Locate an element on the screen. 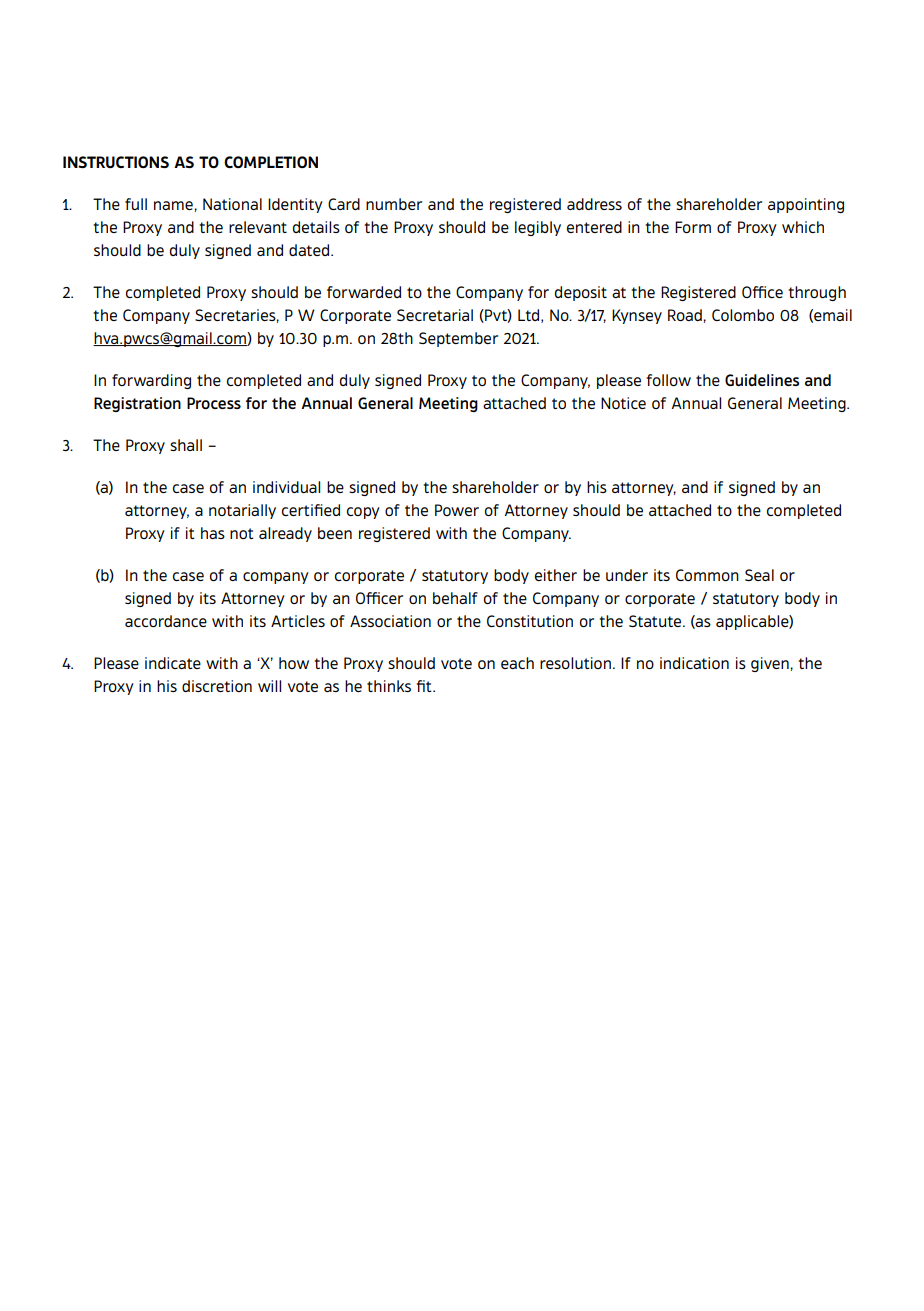 The width and height of the screenshot is (924, 1311). behalf is located at coordinates (455, 598).
